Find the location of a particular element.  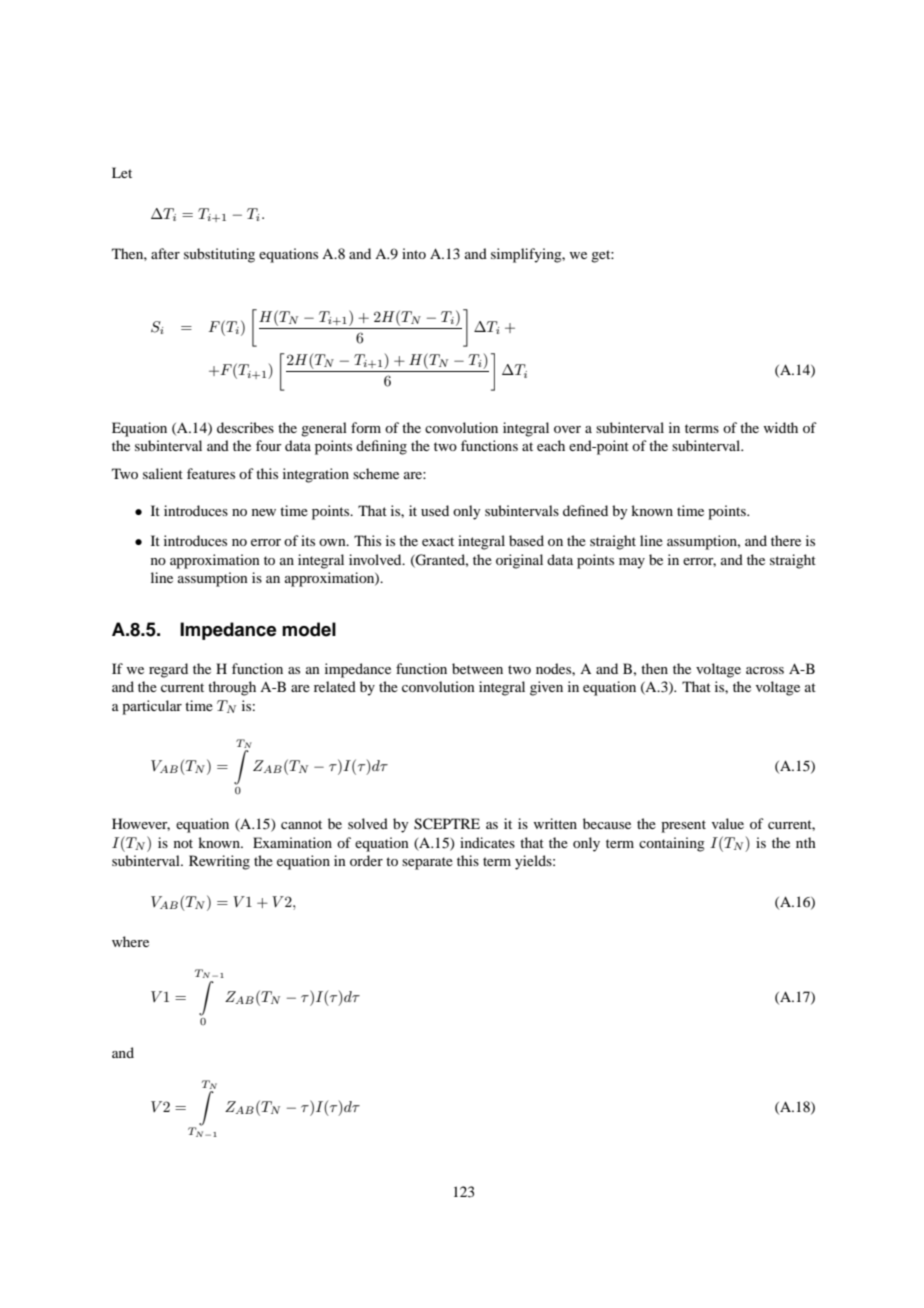

into is located at coordinates (414, 253).
